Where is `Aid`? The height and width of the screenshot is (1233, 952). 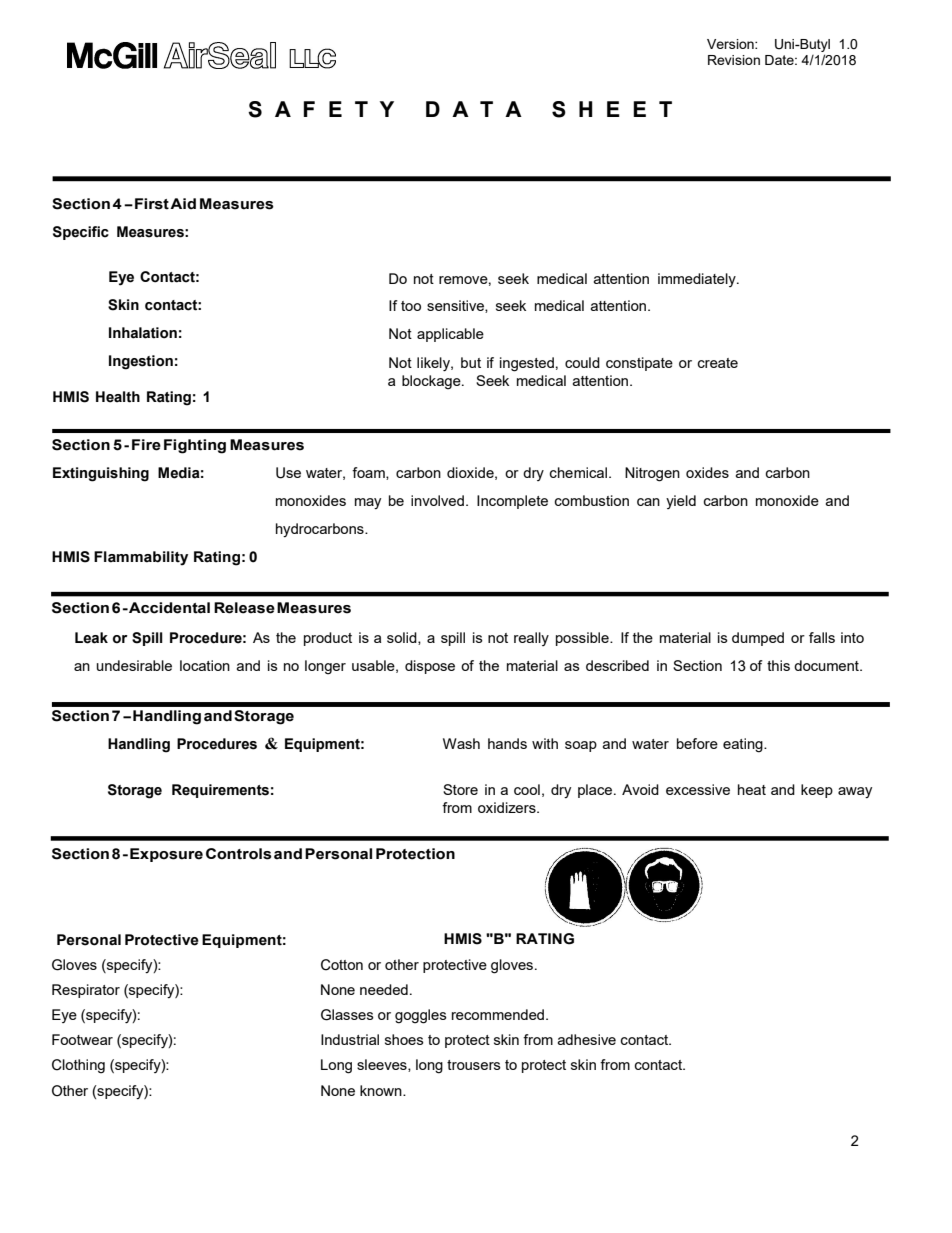 Aid is located at coordinates (183, 203).
